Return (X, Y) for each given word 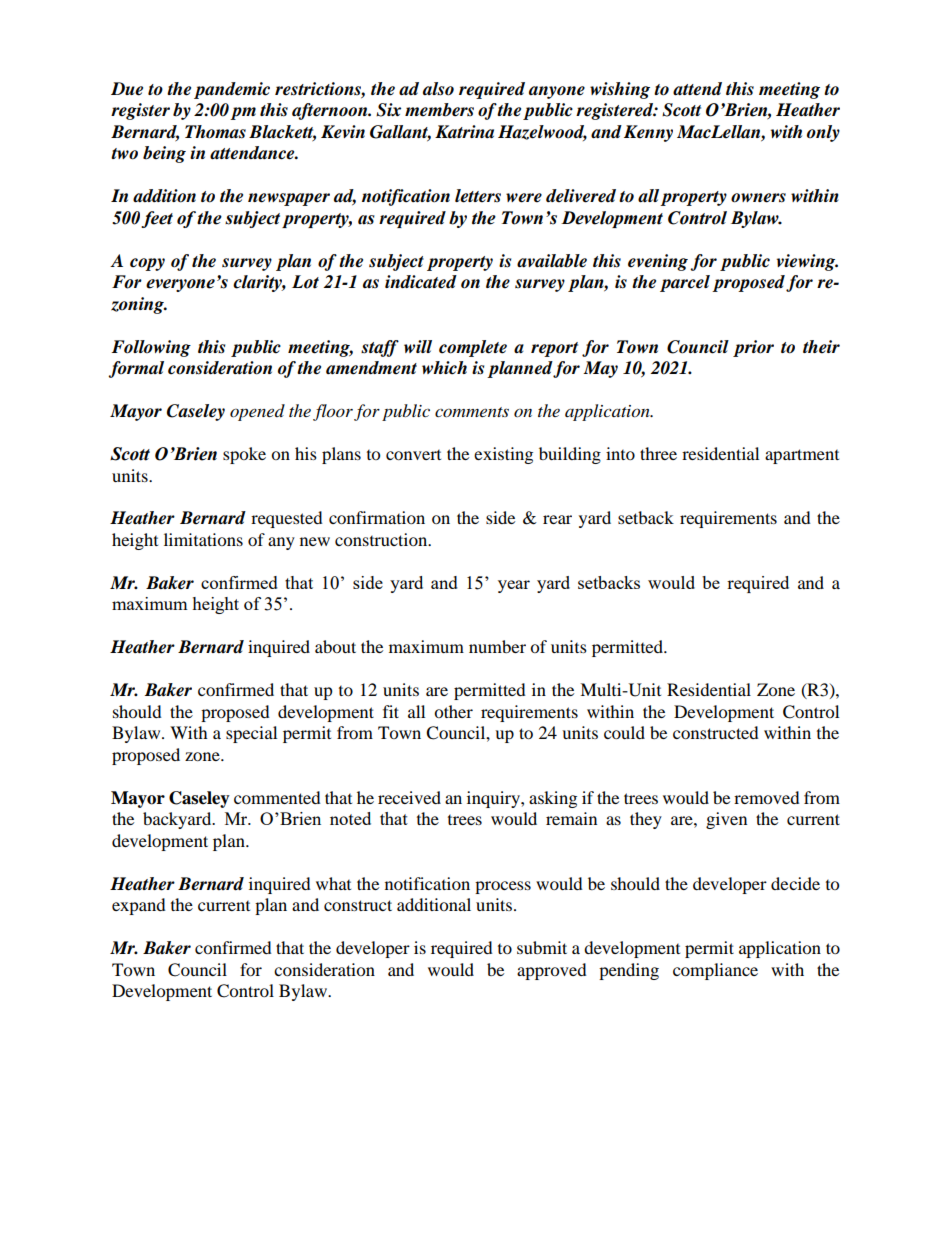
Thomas (215, 132)
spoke (244, 455)
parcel (685, 283)
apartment (802, 456)
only (823, 133)
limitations (203, 539)
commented (277, 797)
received (409, 797)
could (624, 732)
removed (767, 797)
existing (503, 455)
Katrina (464, 132)
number (497, 646)
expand (139, 906)
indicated (421, 282)
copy (147, 264)
